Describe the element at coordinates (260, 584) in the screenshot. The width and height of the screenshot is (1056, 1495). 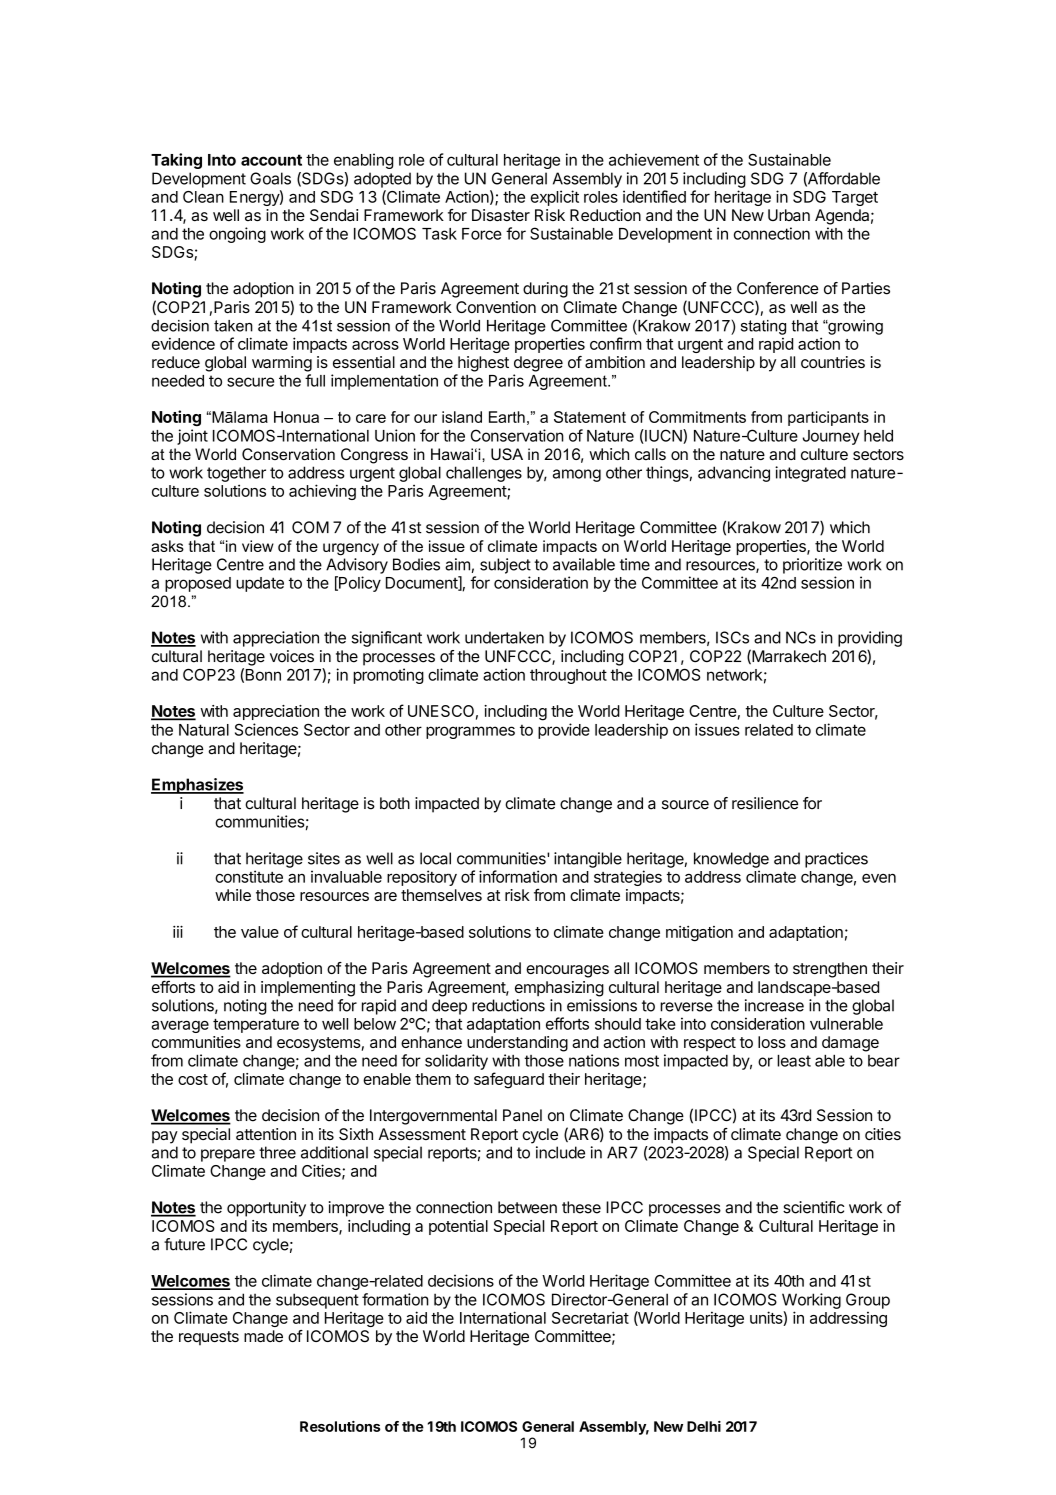
I see `update` at that location.
